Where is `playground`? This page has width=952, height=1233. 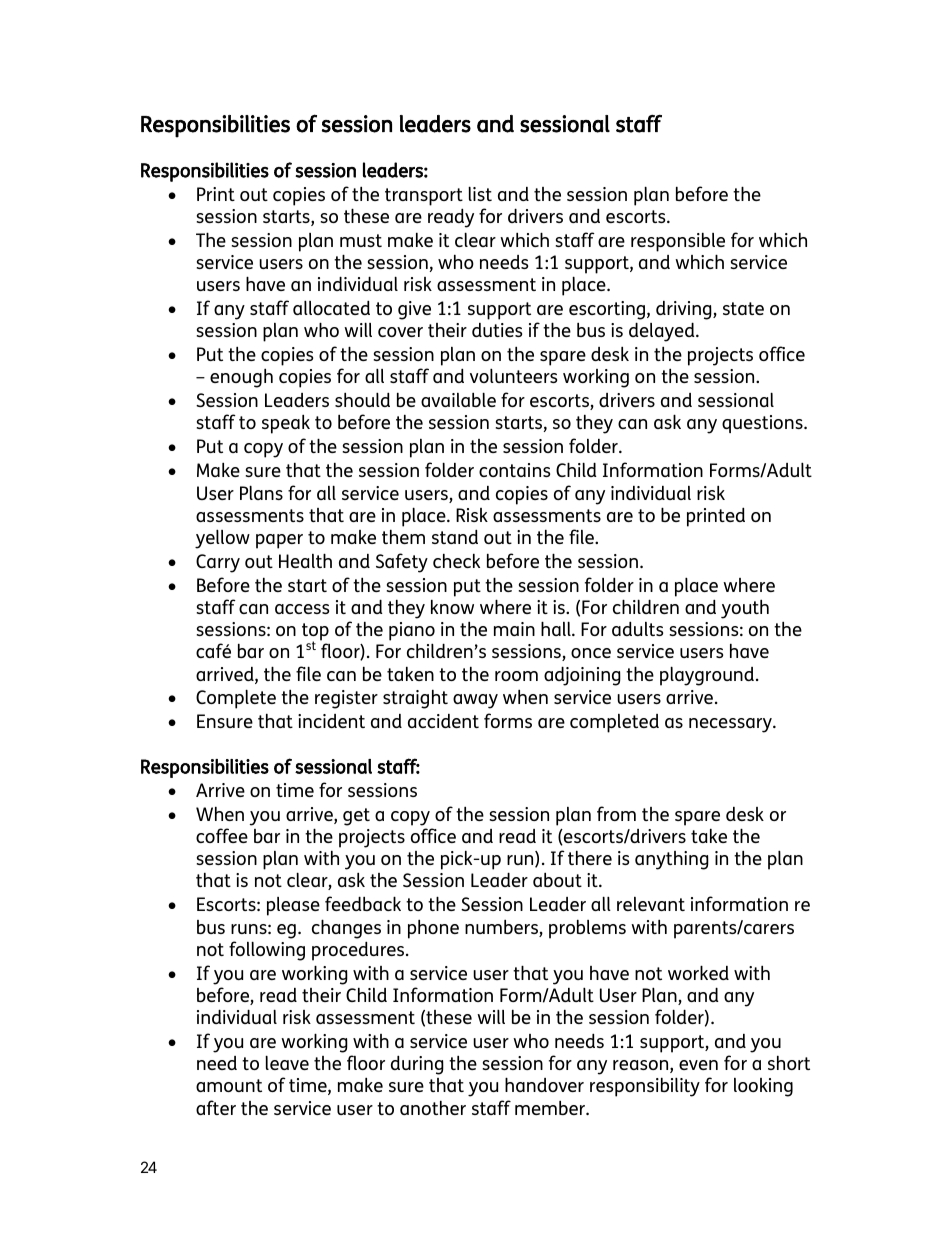
playground is located at coordinates (707, 676).
